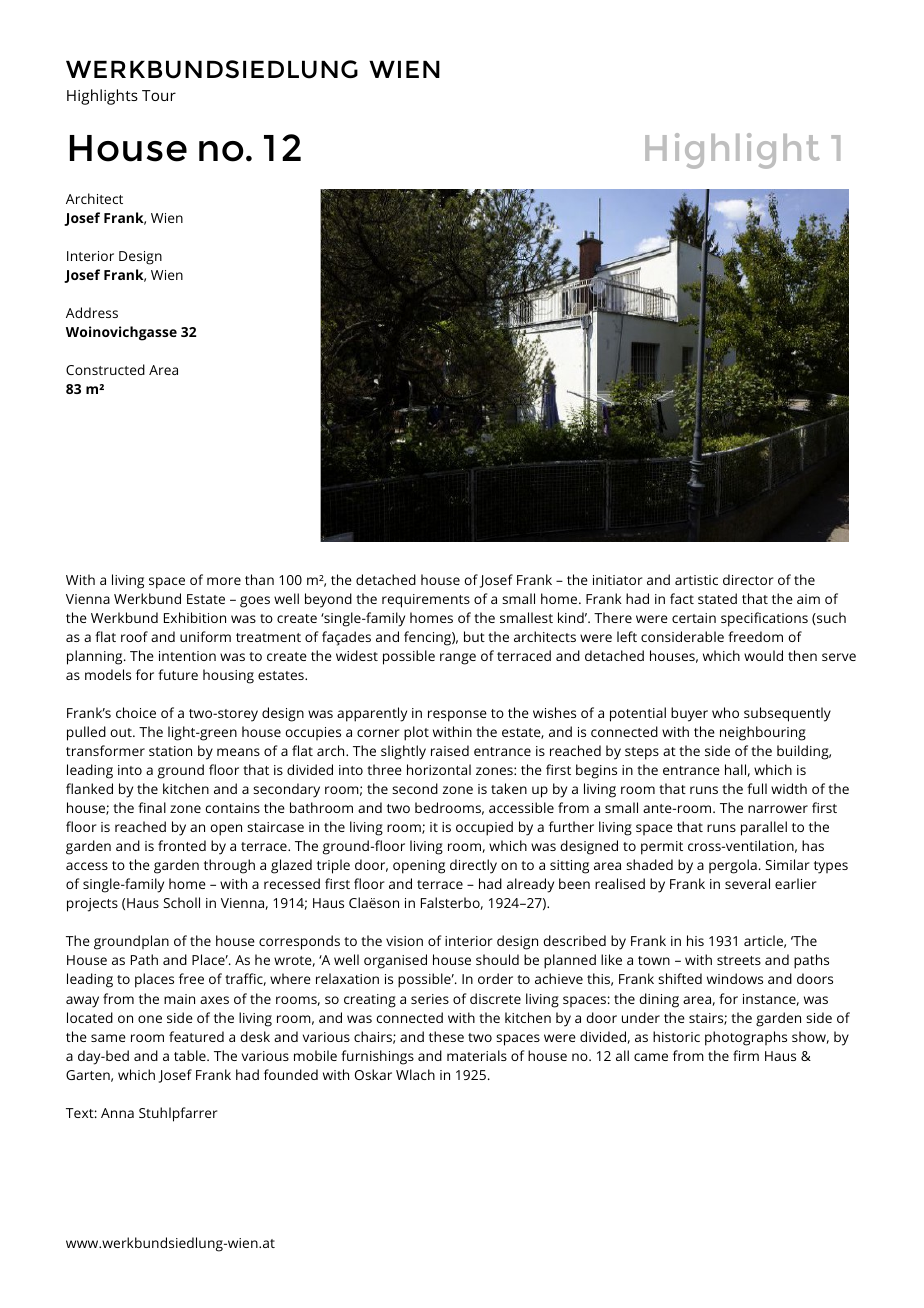 This document has height=1308, width=924. What do you see at coordinates (195, 617) in the document?
I see `Exhibition` at bounding box center [195, 617].
